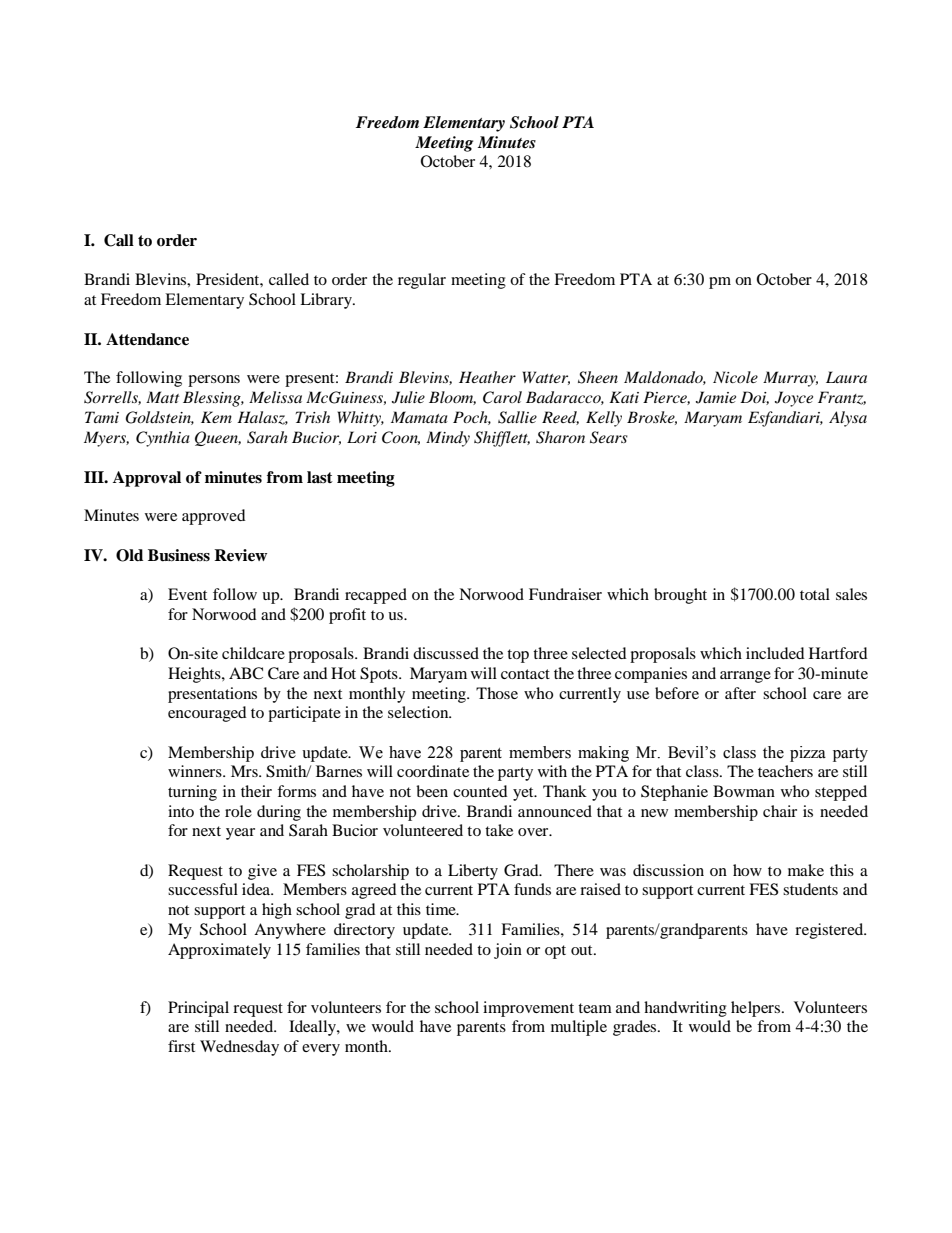 The image size is (952, 1233). What do you see at coordinates (735, 377) in the image?
I see `Nicole` at bounding box center [735, 377].
